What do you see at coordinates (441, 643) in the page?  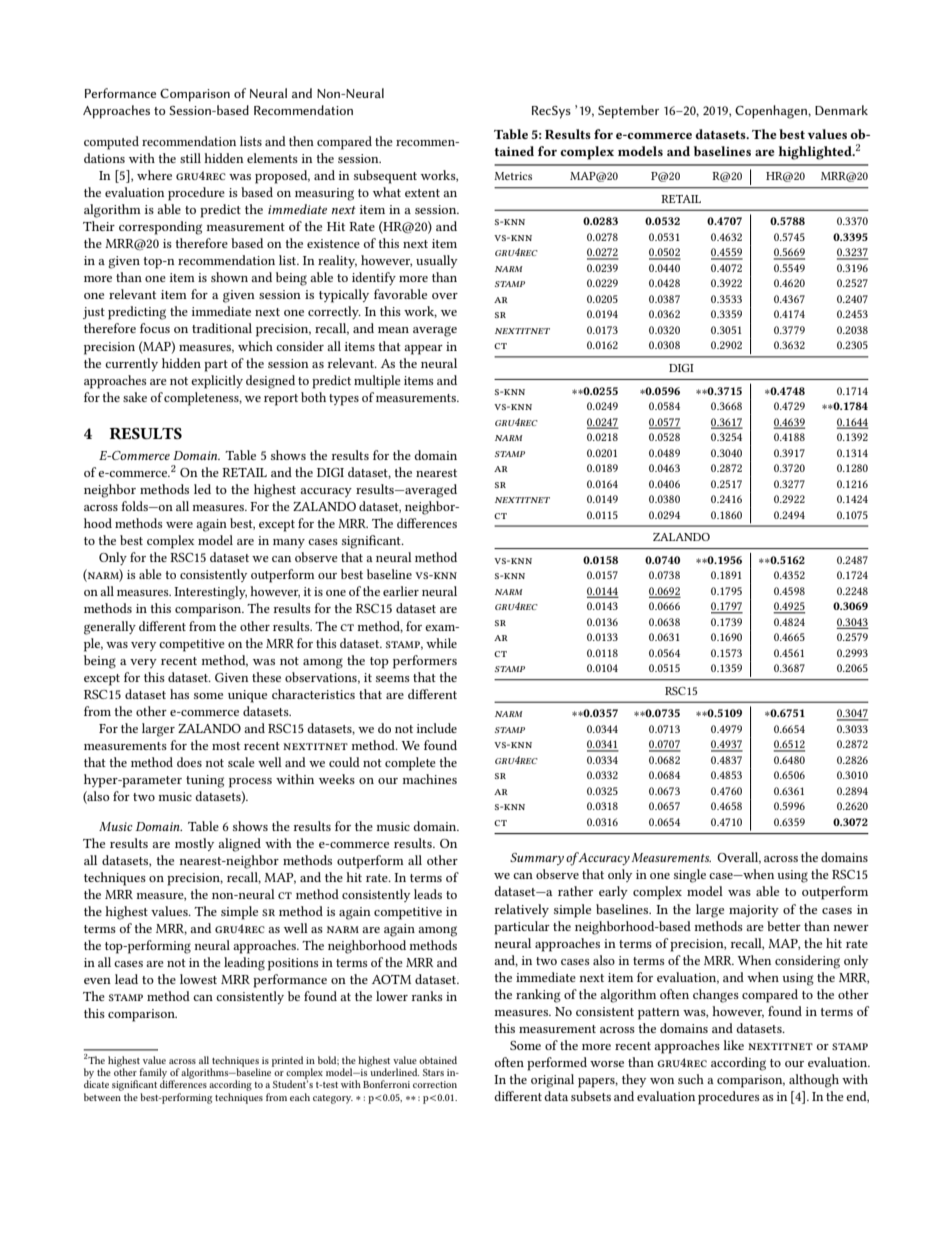 I see `while` at bounding box center [441, 643].
